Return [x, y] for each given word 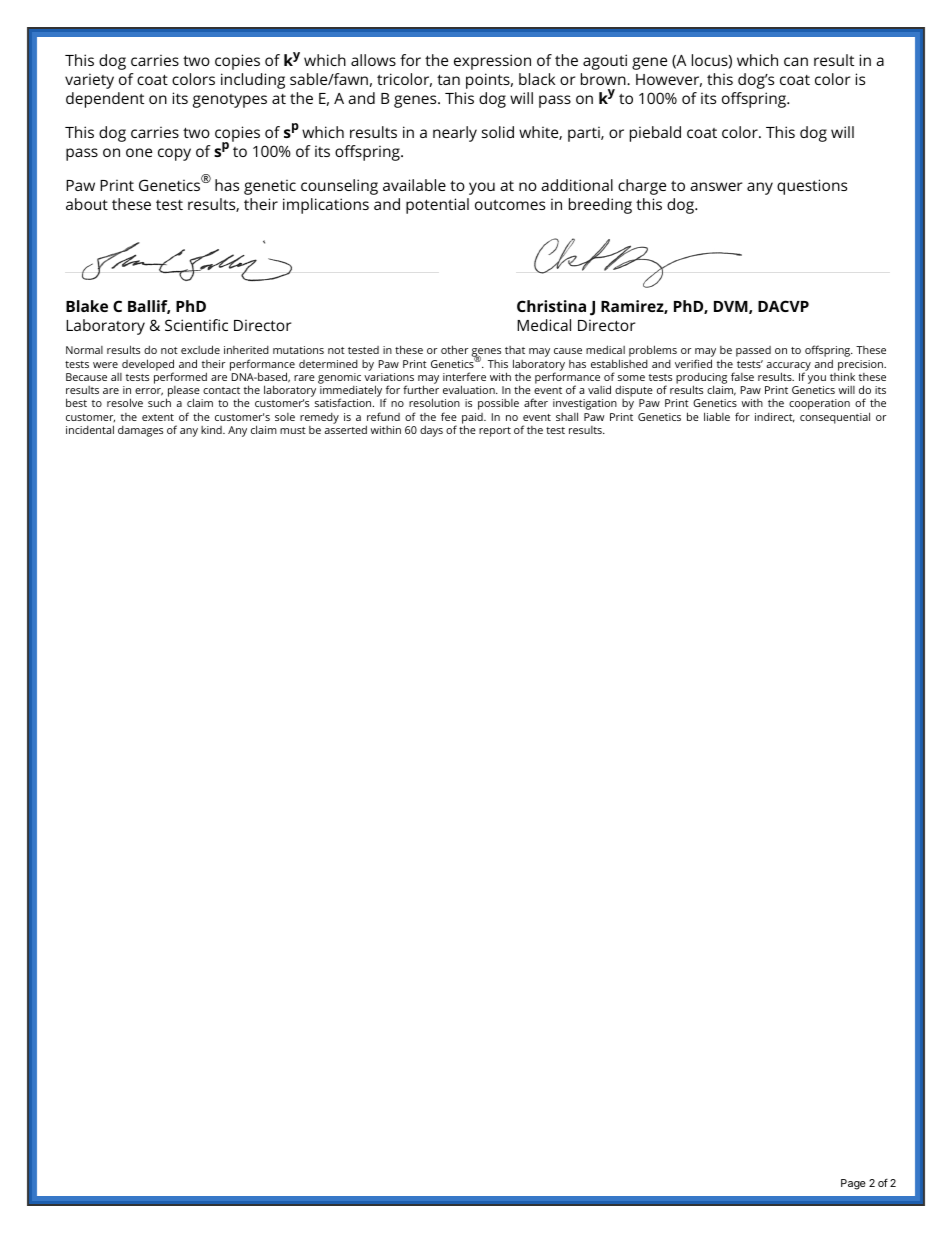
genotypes [230, 101]
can [796, 61]
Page [853, 1184]
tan [448, 79]
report [495, 432]
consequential [835, 418]
